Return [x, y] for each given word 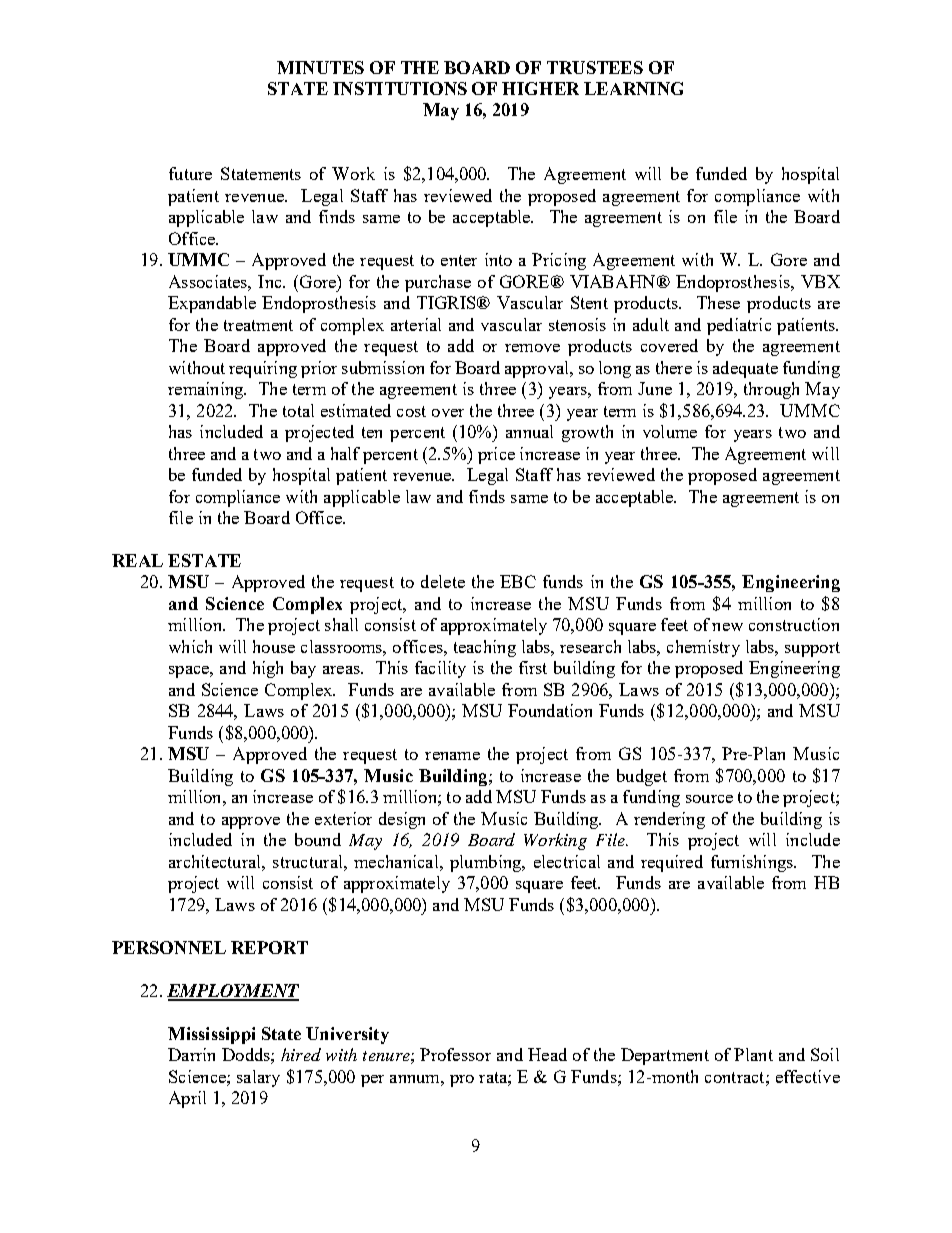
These [718, 302]
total [298, 410]
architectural [216, 861]
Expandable [212, 304]
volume [670, 431]
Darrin [191, 1054]
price [496, 455]
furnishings [753, 863]
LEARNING [633, 88]
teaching [485, 648]
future [190, 173]
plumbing [487, 863]
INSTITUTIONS [400, 88]
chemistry [703, 648]
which [190, 646]
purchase [438, 283]
